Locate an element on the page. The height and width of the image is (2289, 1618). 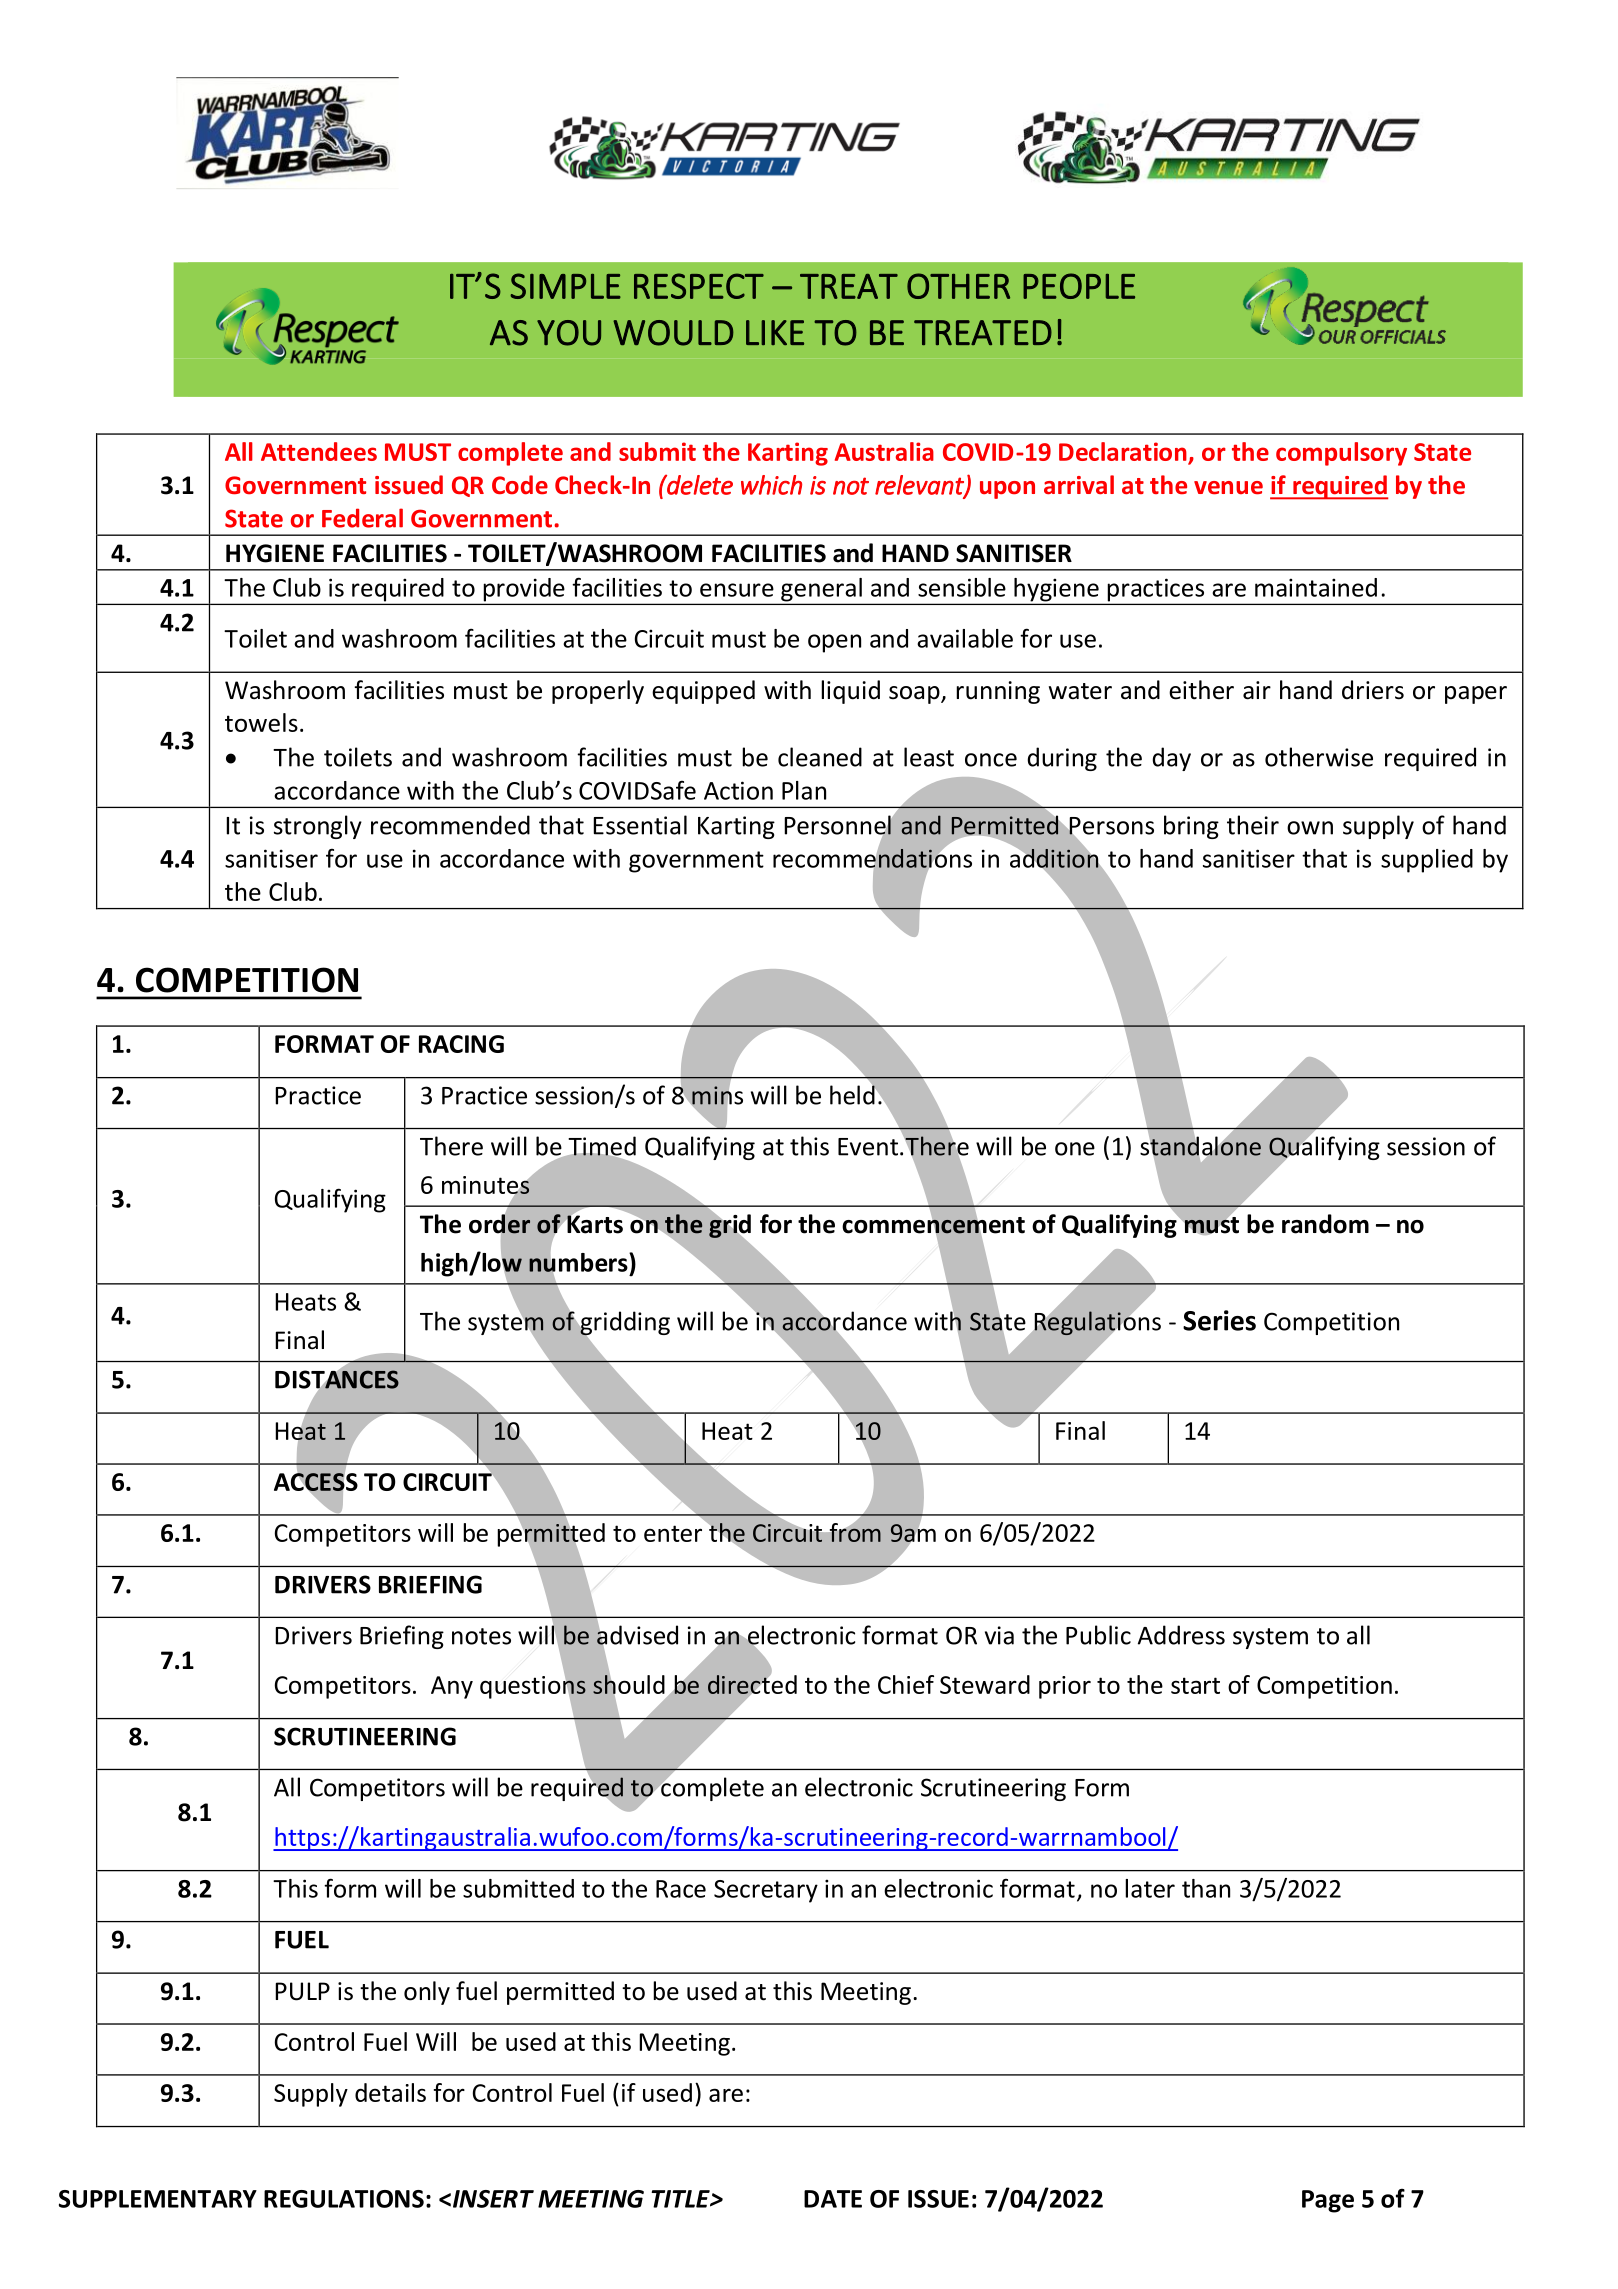
Any is located at coordinates (452, 1687).
